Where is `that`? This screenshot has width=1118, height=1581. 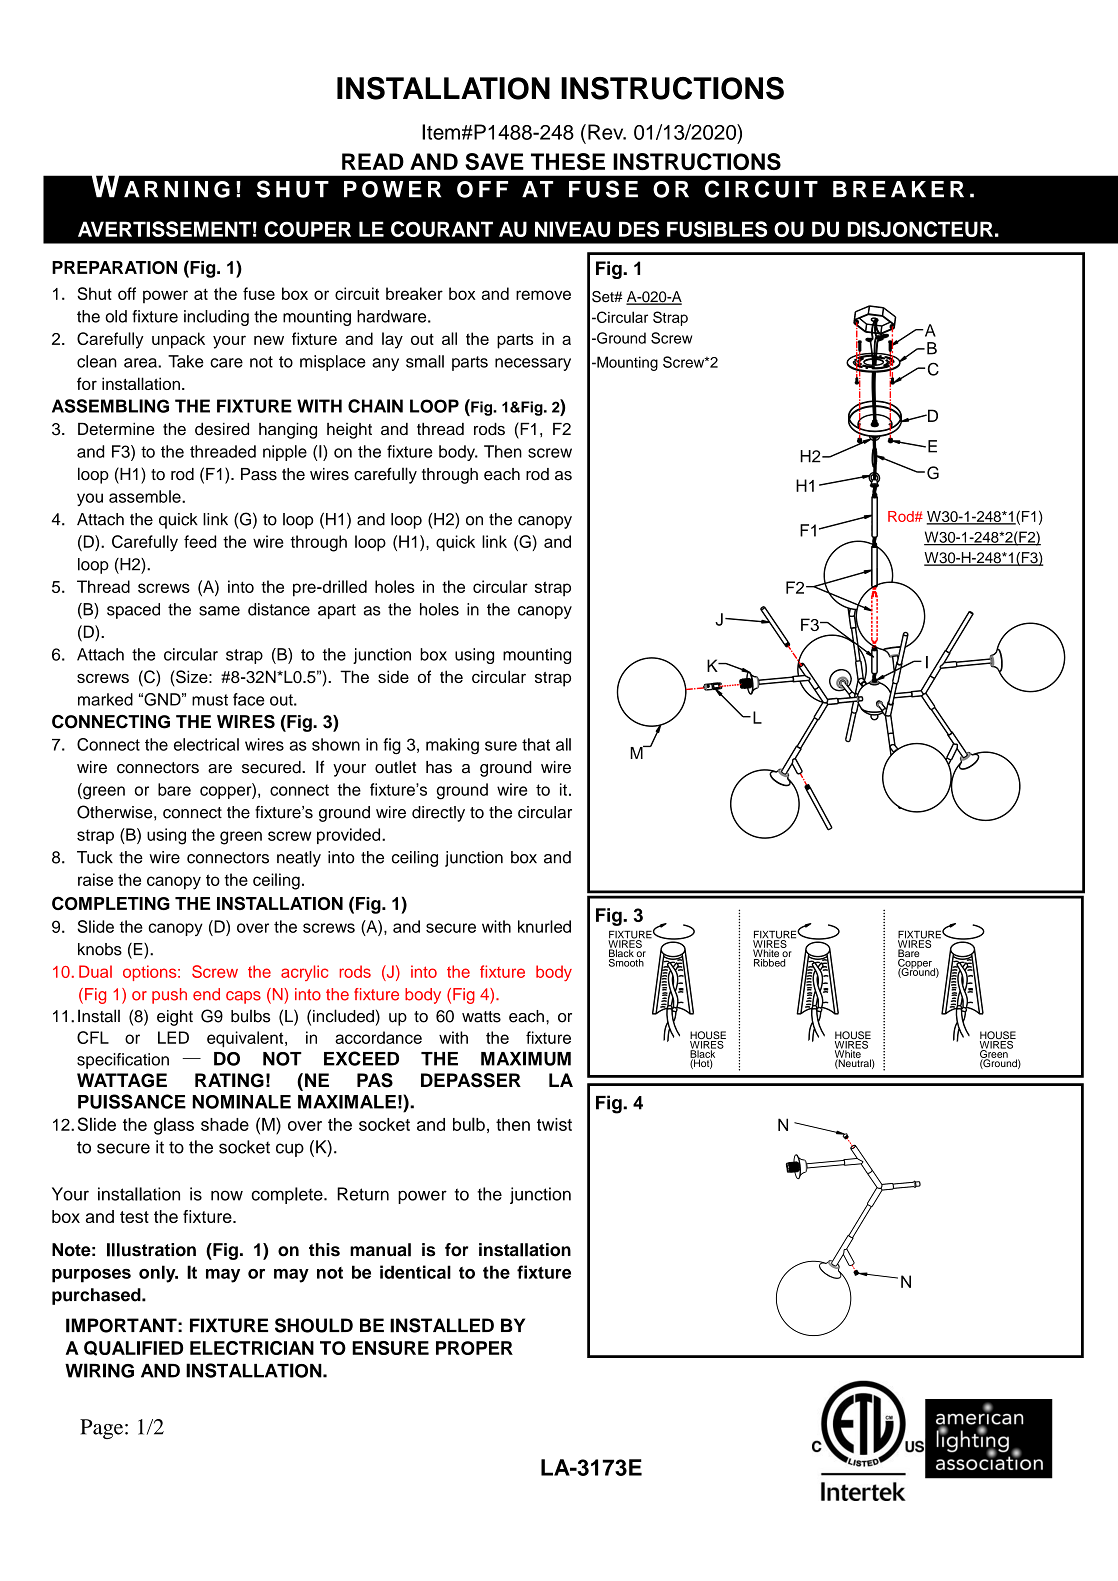
that is located at coordinates (536, 744).
